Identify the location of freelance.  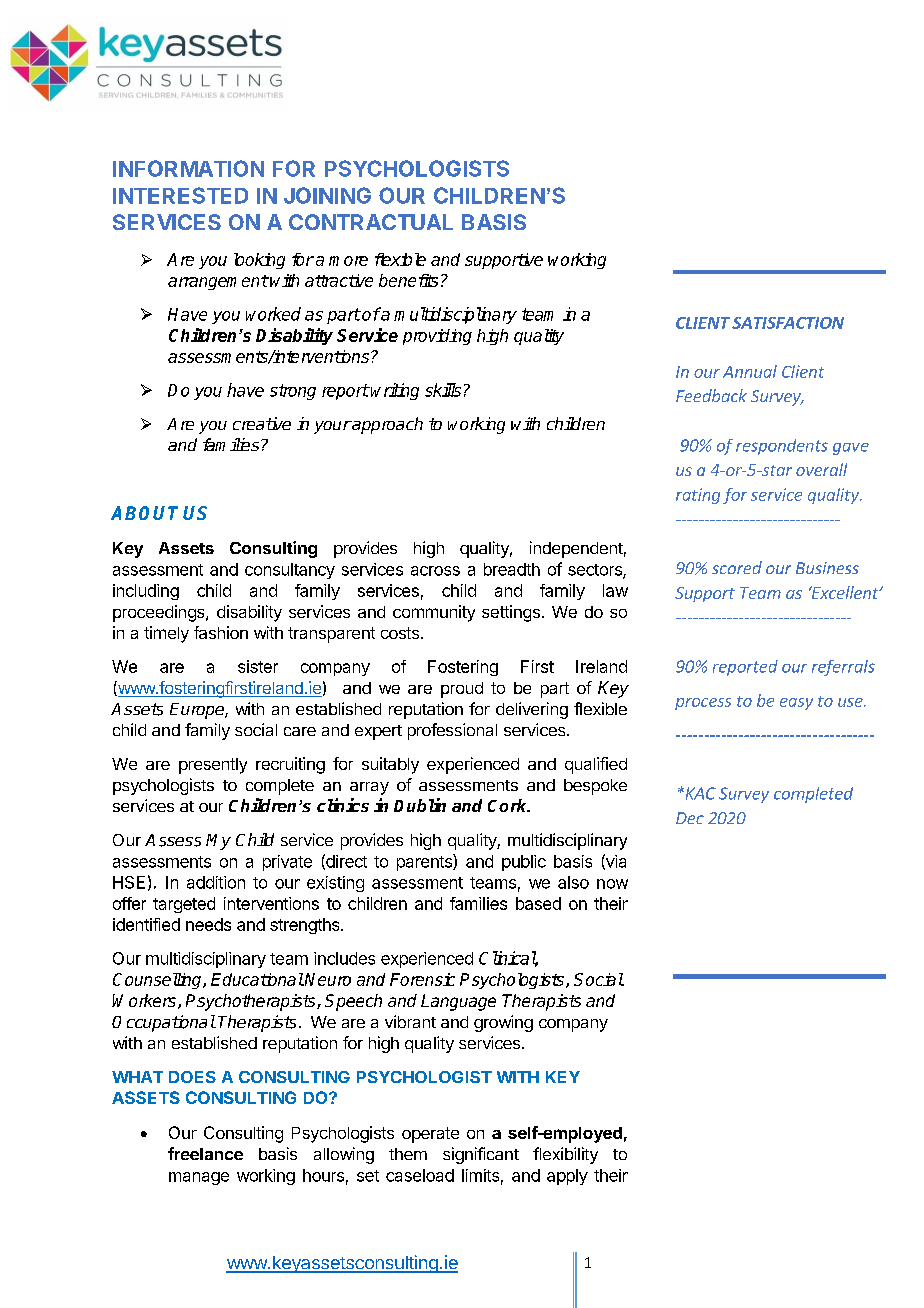
(205, 1153).
